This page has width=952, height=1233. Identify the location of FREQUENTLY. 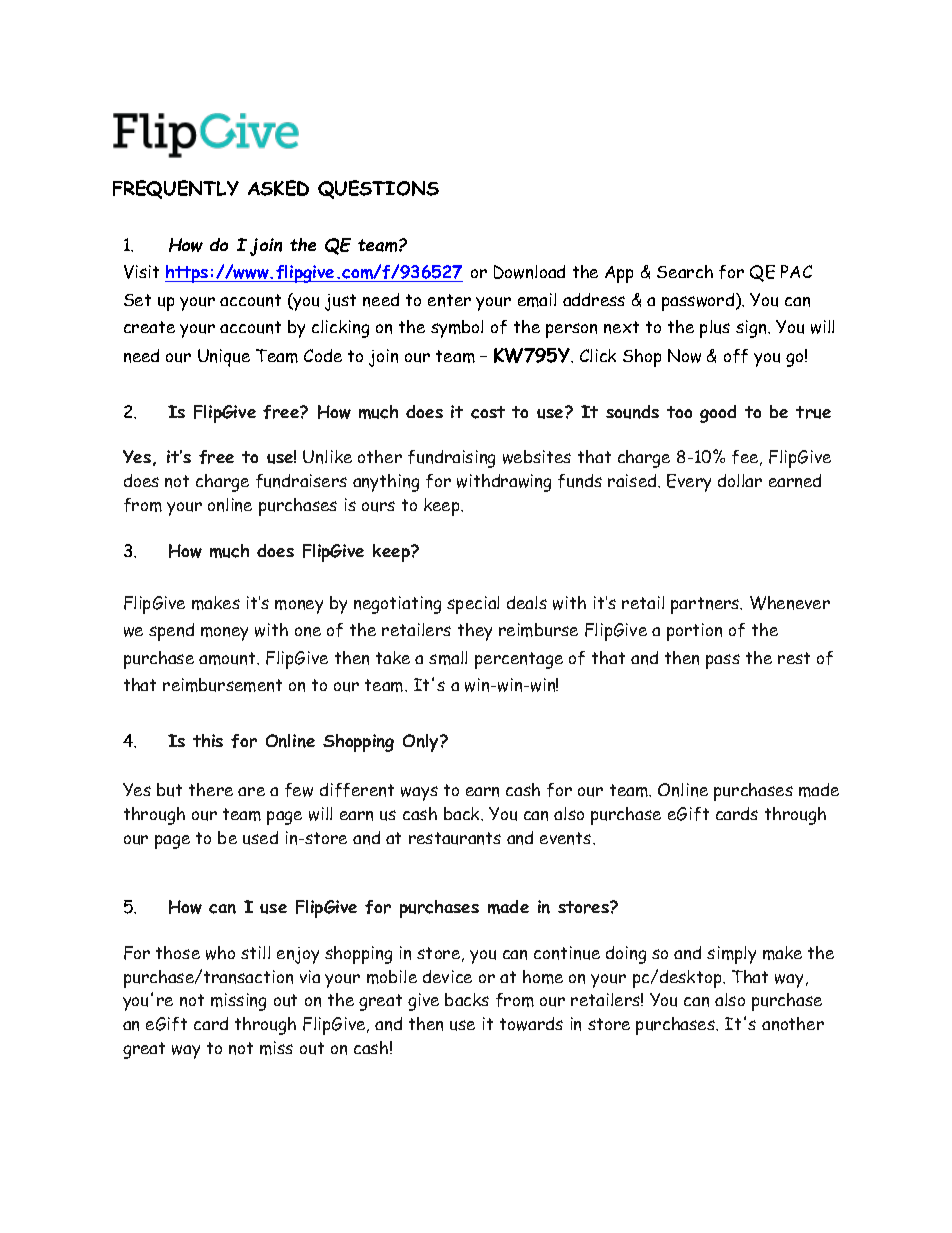
(176, 189).
